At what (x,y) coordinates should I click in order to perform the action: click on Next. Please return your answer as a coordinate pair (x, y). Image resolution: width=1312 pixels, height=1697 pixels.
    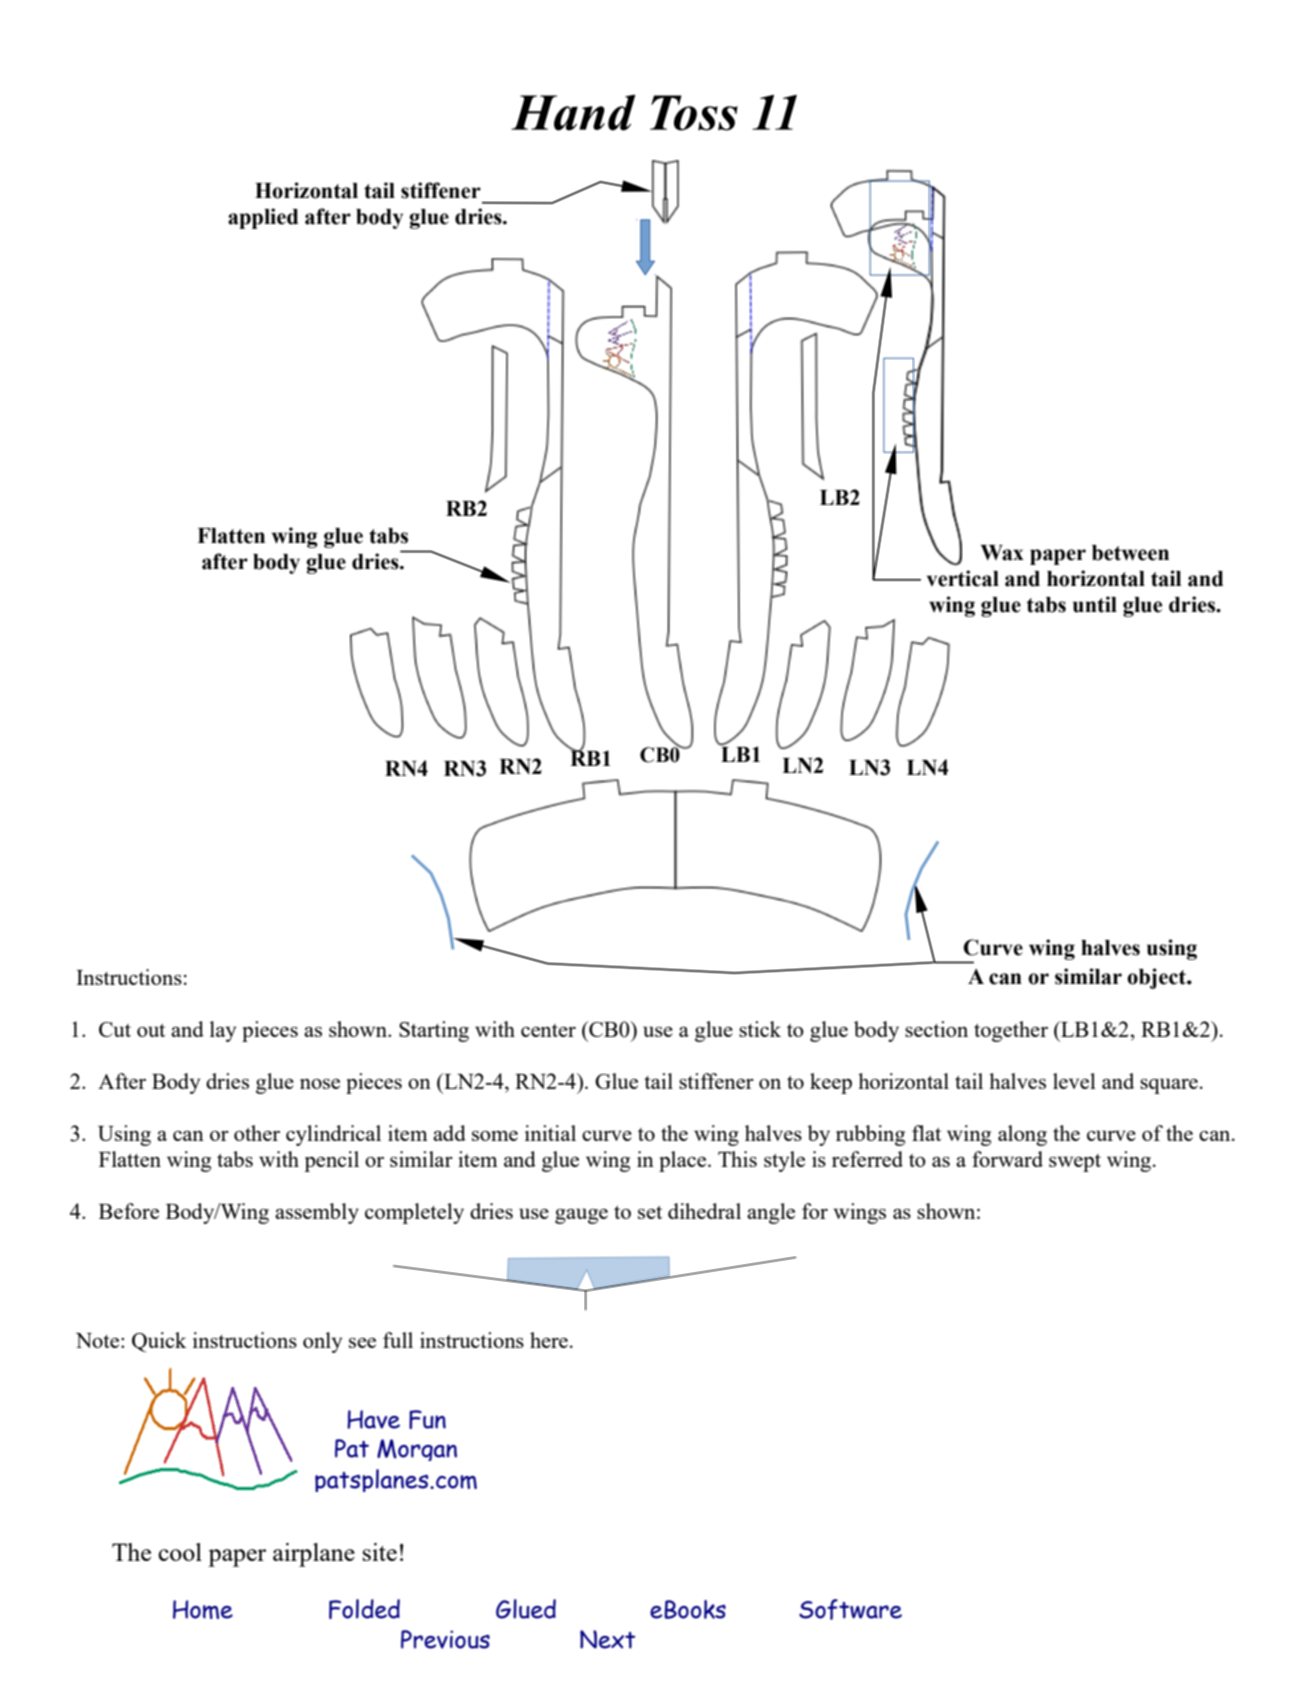
    Looking at the image, I should click on (607, 1639).
